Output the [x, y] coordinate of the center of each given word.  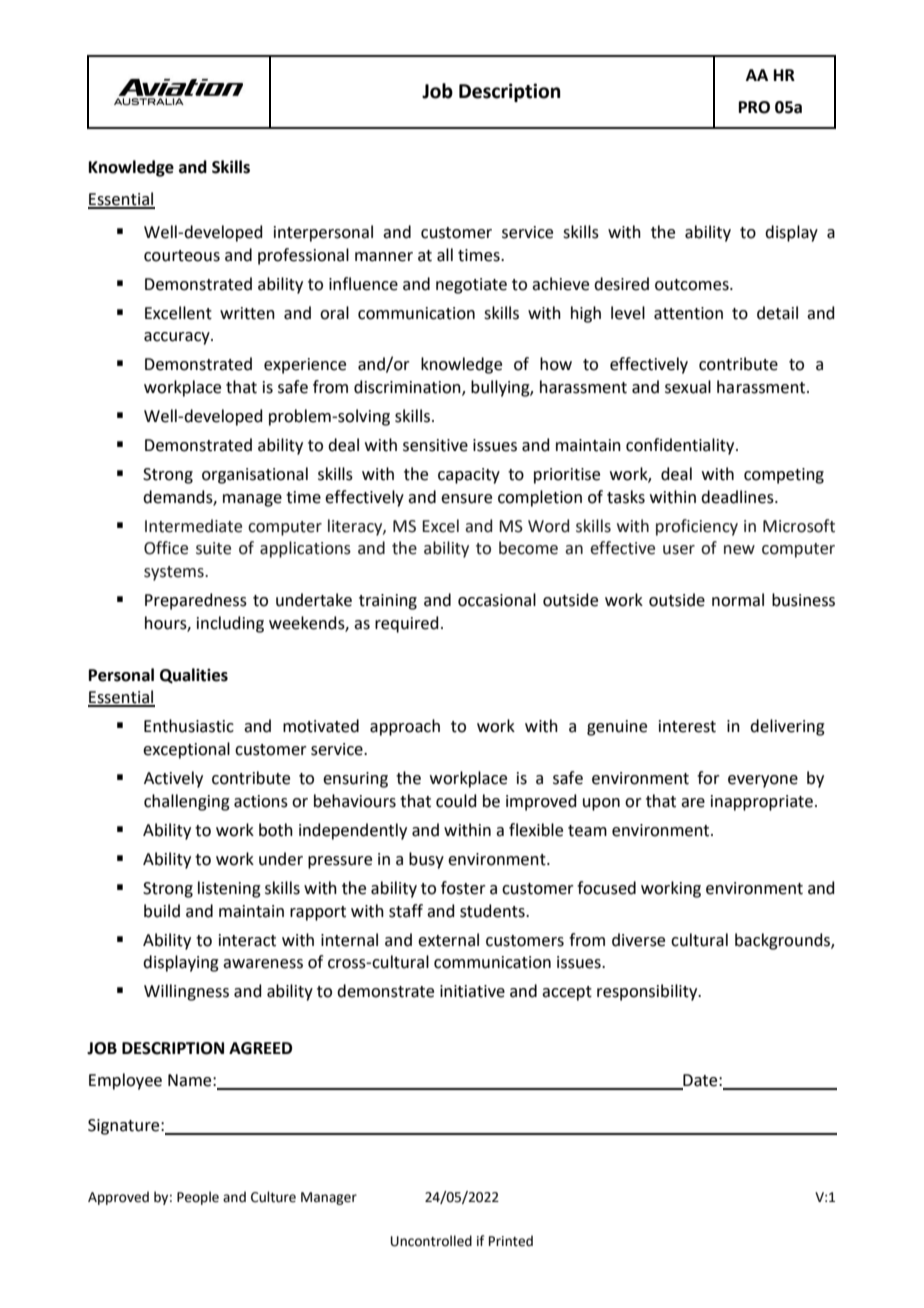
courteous [182, 256]
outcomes [693, 285]
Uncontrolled [431, 1241]
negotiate [471, 286]
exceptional [186, 750]
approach [405, 727]
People [198, 1198]
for [708, 778]
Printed [511, 1241]
